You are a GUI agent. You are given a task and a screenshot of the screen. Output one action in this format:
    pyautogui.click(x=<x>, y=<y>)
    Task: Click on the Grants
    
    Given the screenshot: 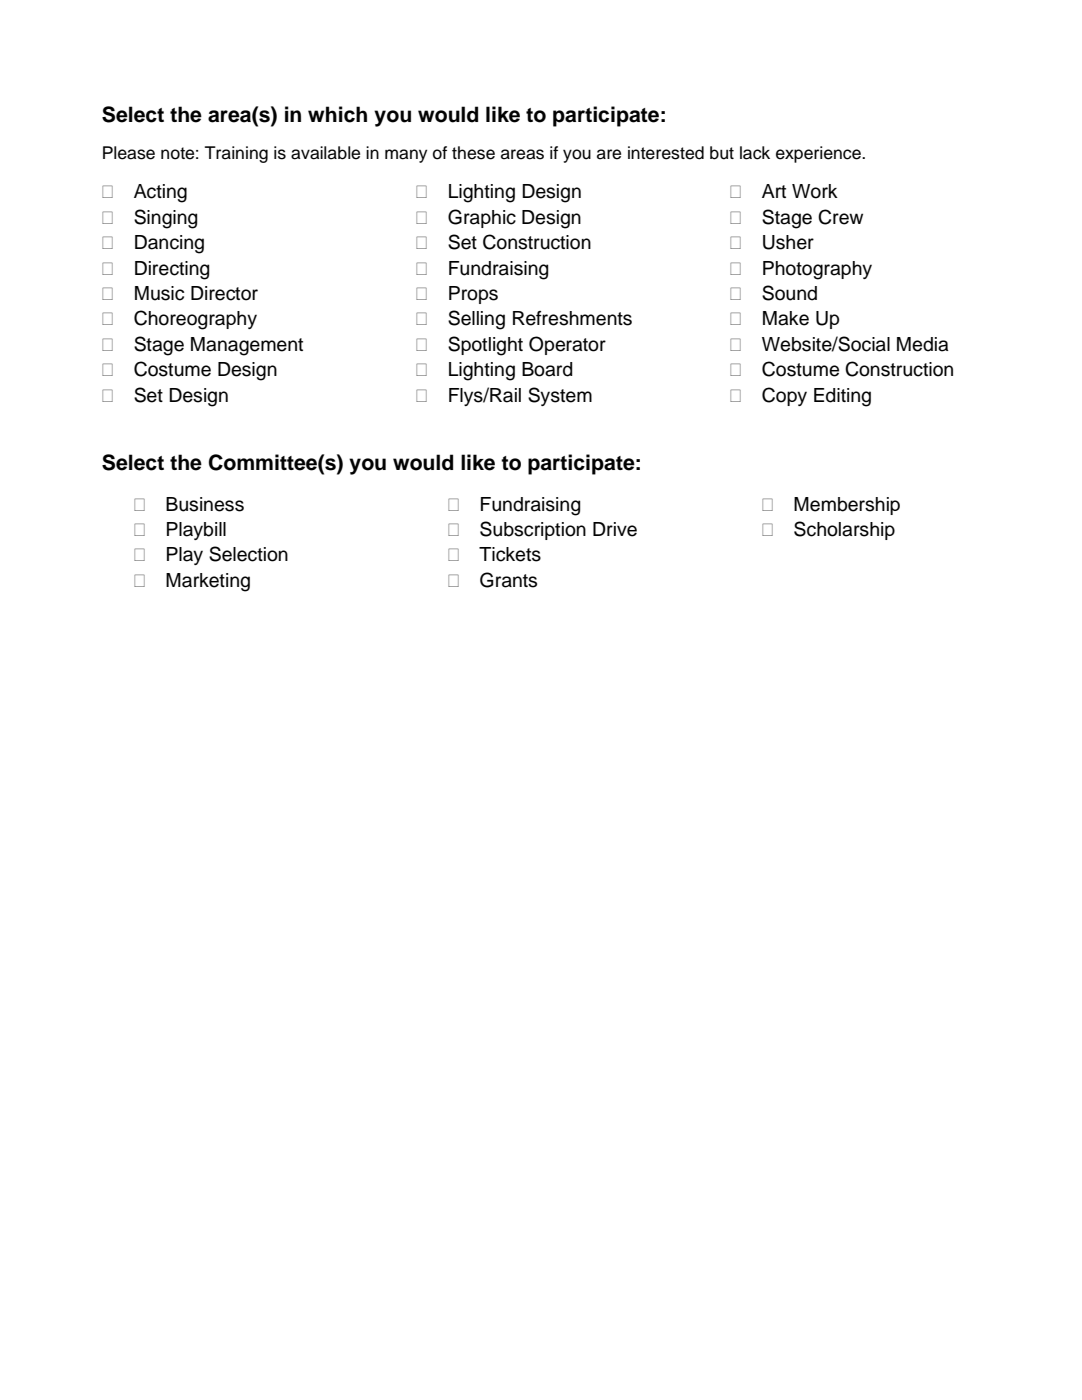 What is the action you would take?
    pyautogui.click(x=508, y=580)
